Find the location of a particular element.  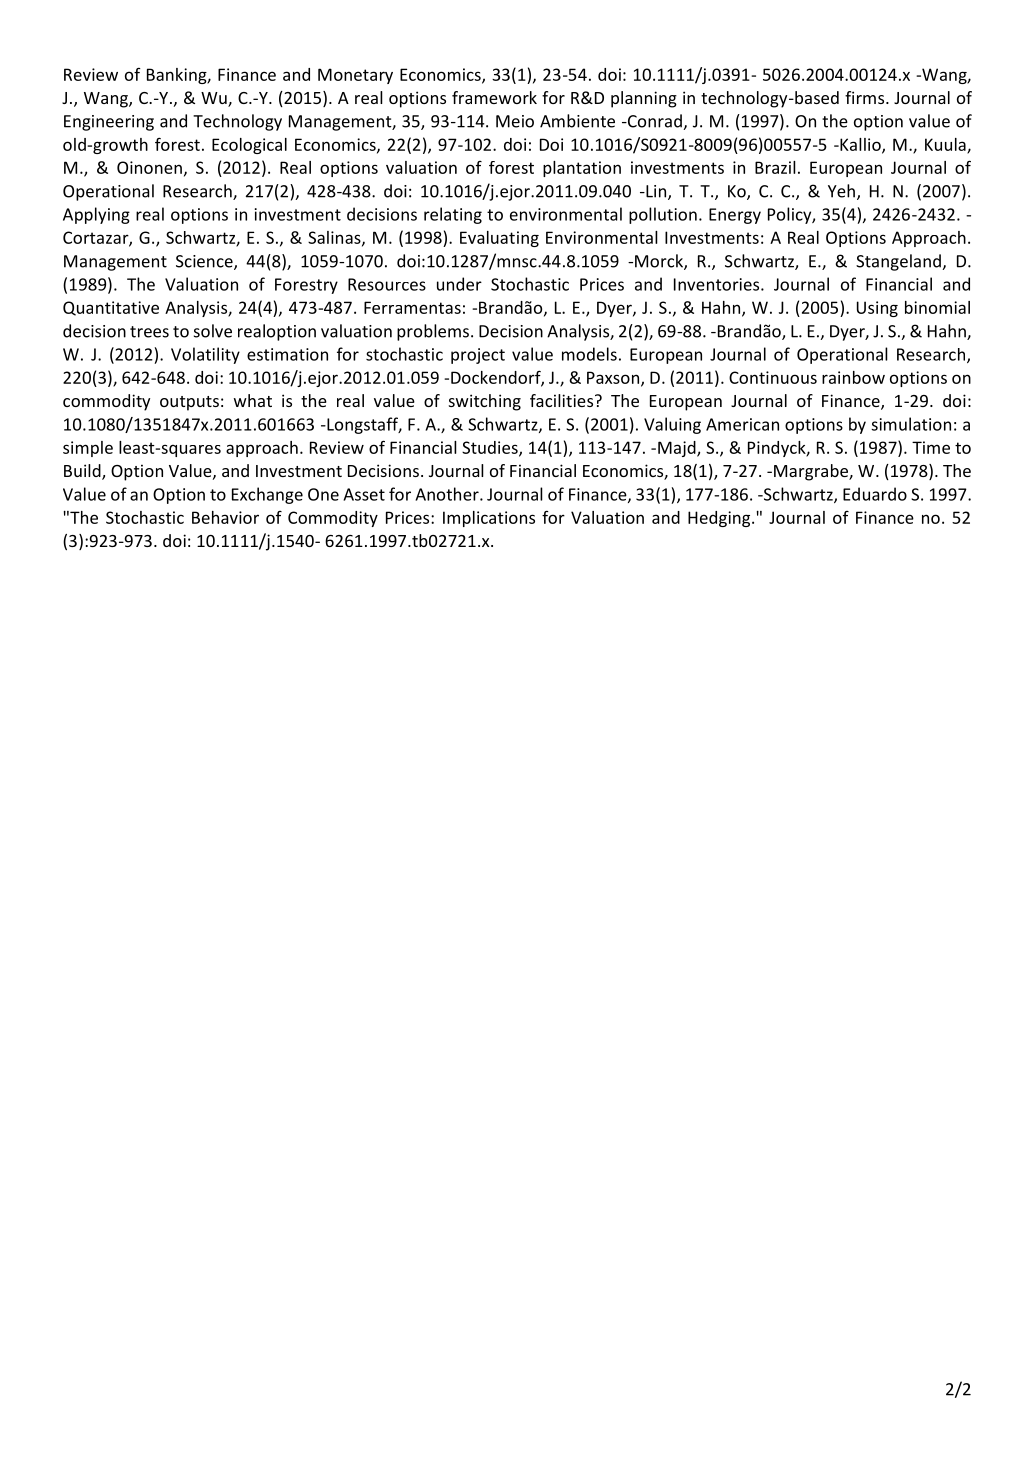

firms is located at coordinates (866, 97).
